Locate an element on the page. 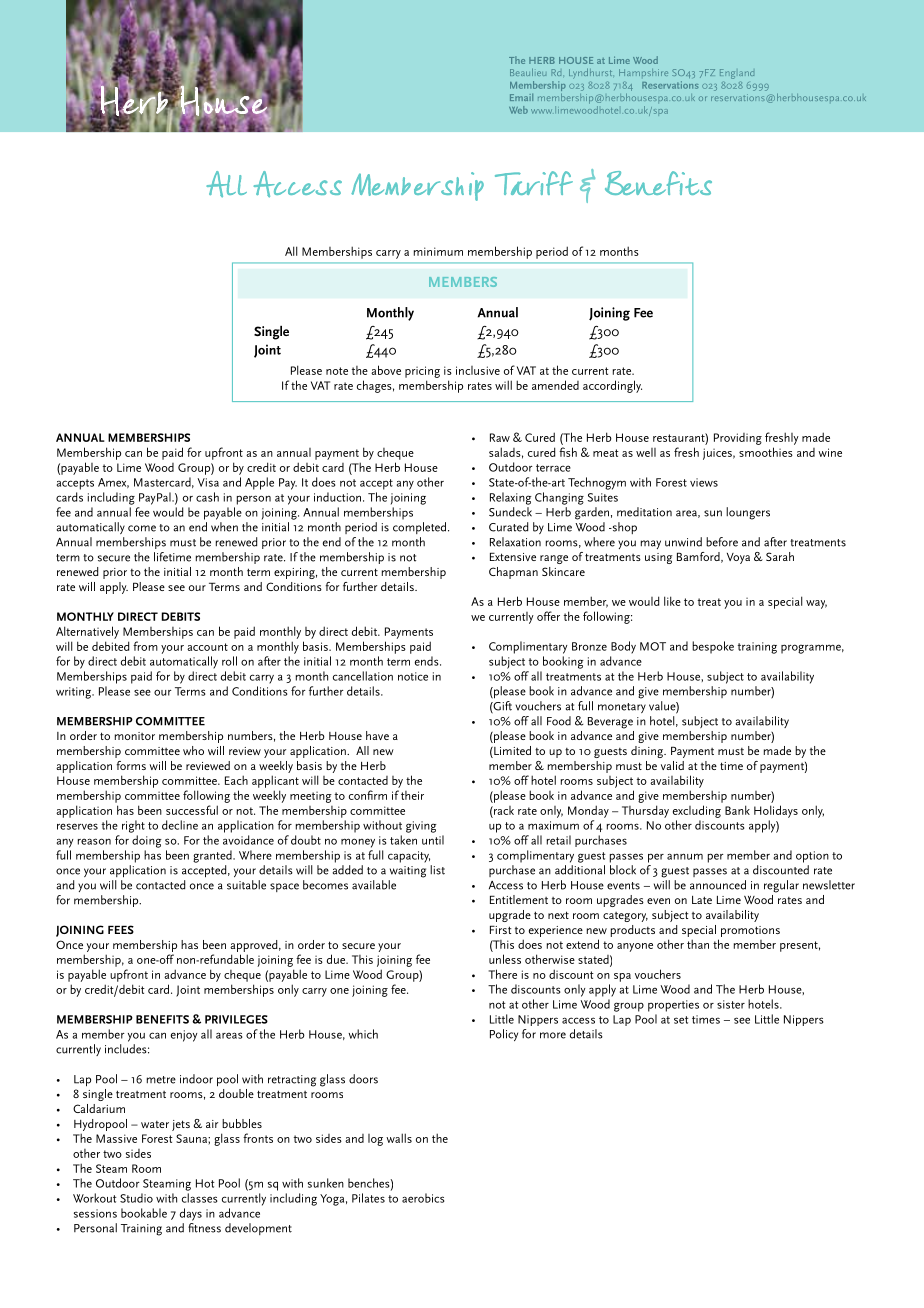  from is located at coordinates (145, 646).
